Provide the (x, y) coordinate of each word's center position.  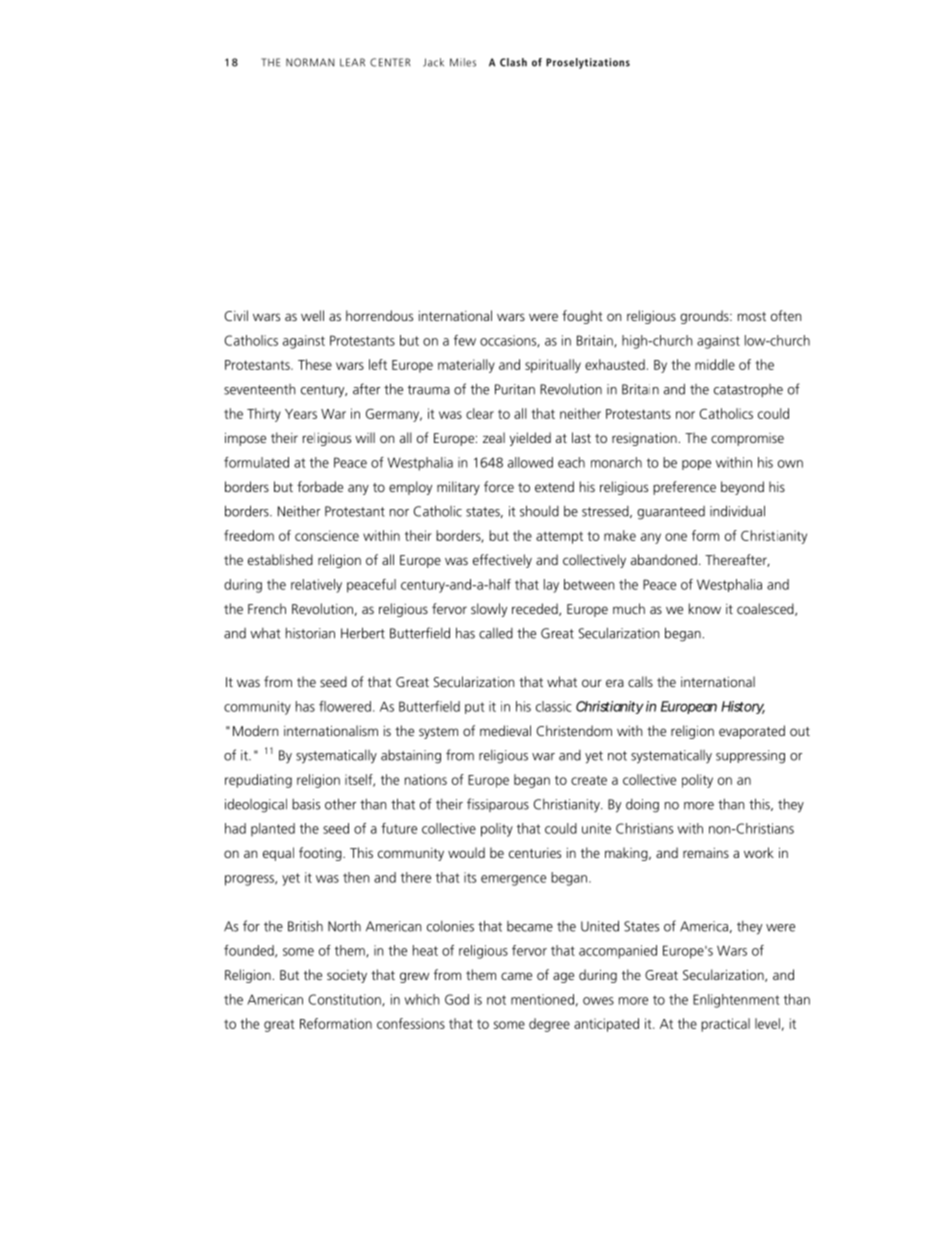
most (752, 316)
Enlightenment (736, 1001)
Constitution (346, 1000)
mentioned (542, 999)
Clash (513, 62)
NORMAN (310, 62)
